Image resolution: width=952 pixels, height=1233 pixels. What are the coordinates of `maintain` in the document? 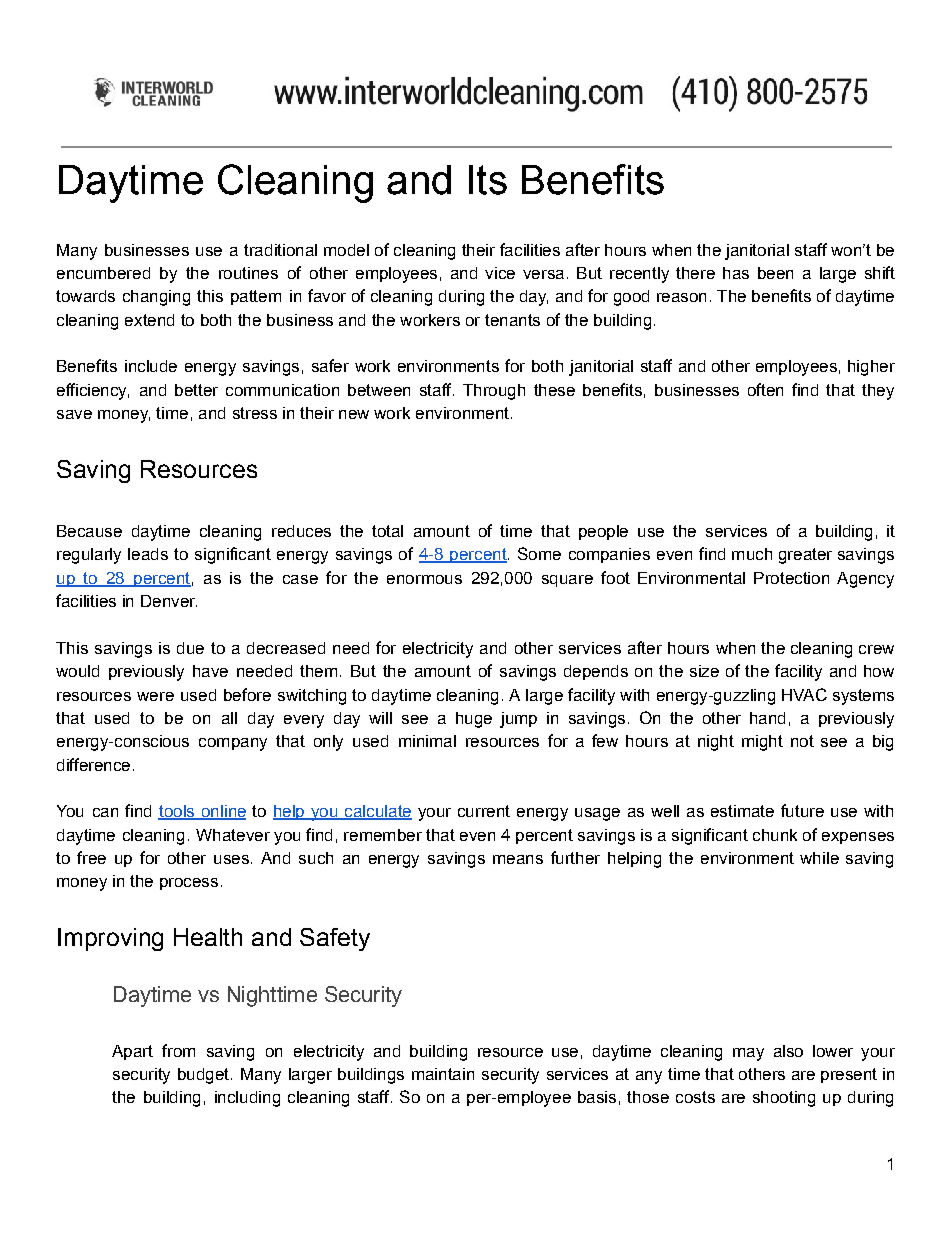 It's located at (443, 1074).
